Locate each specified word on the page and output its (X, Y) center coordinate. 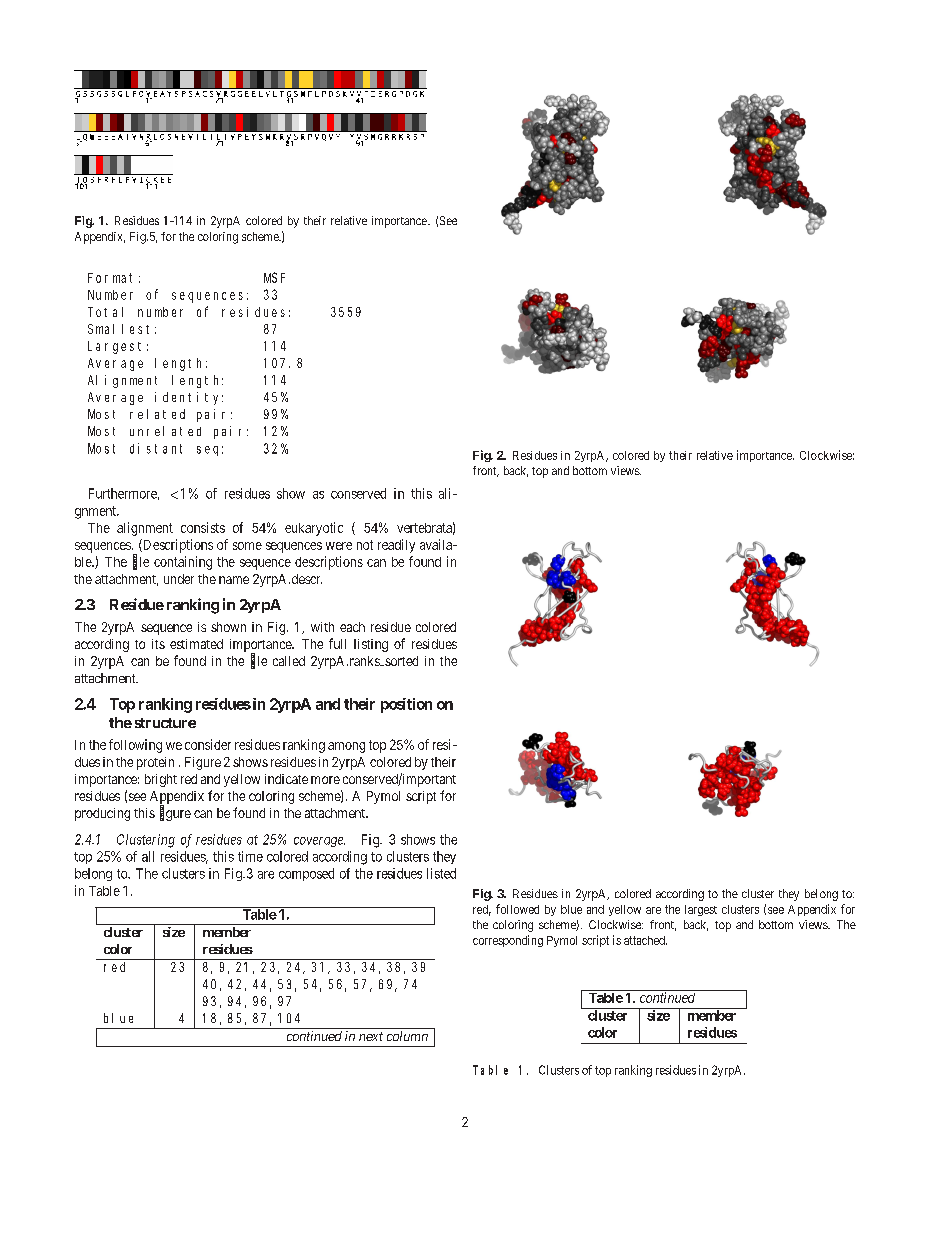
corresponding (508, 941)
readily (396, 546)
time (250, 856)
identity (189, 398)
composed (306, 874)
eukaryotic (314, 529)
